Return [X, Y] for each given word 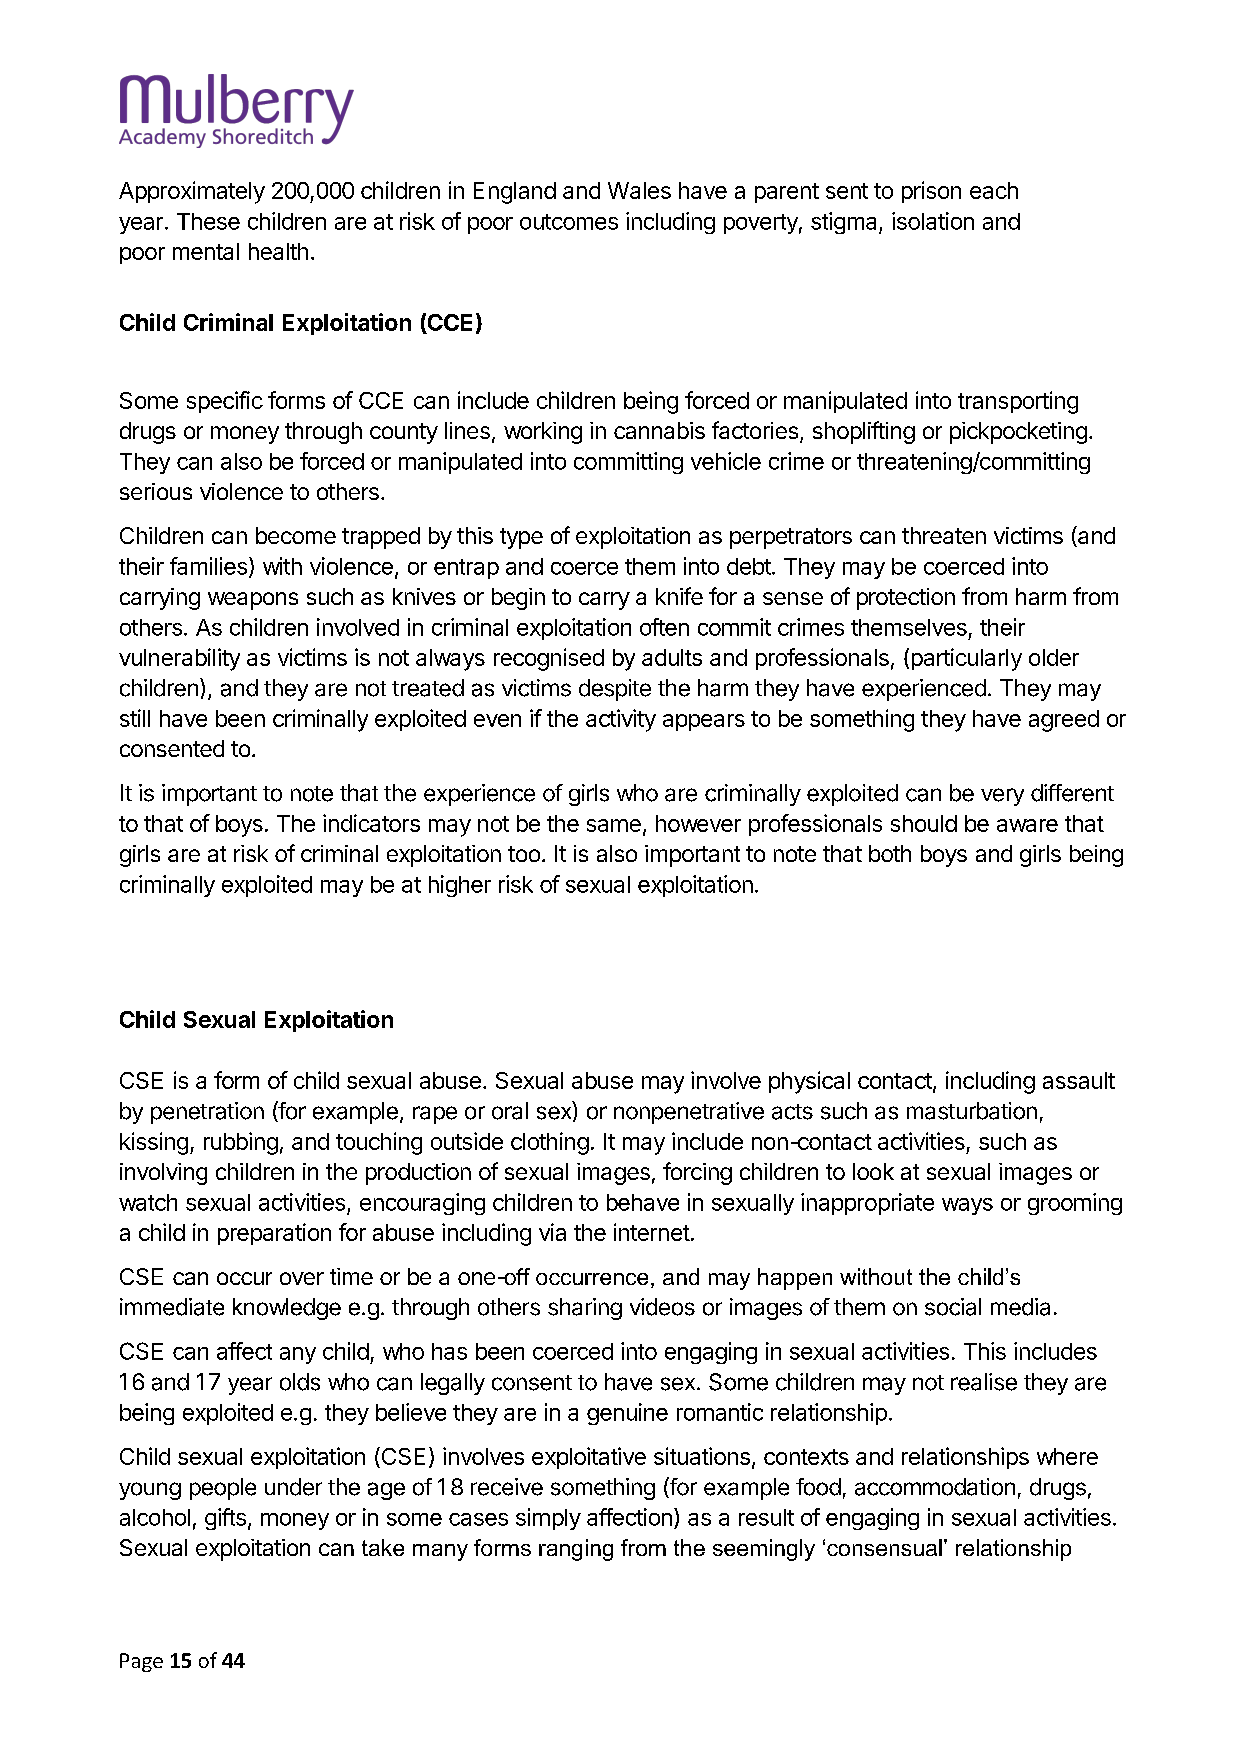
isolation [933, 221]
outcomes [569, 222]
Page [141, 1662]
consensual [884, 1547]
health [278, 251]
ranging [576, 1550]
